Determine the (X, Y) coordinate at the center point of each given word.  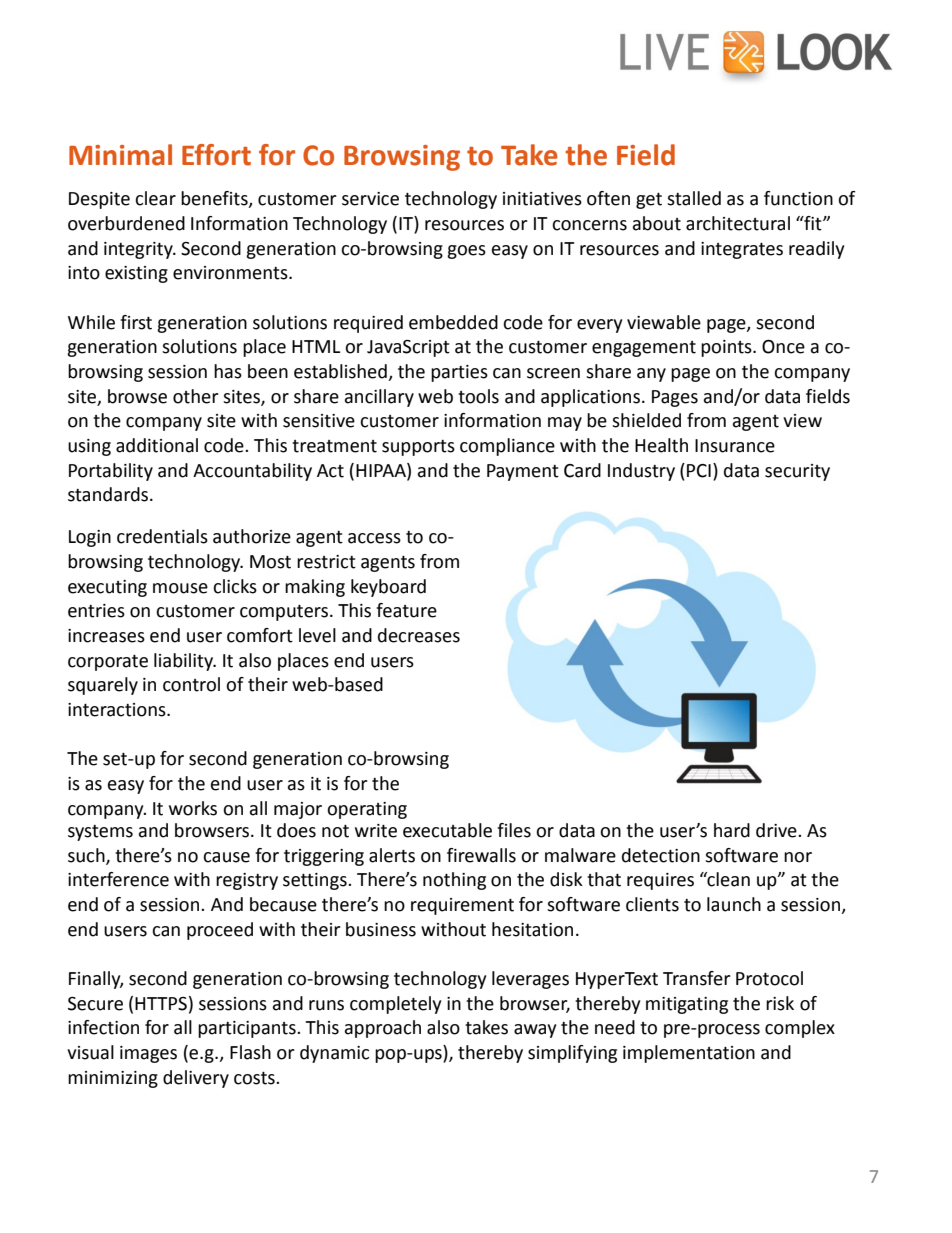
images (148, 1054)
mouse (180, 588)
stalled (694, 198)
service (370, 199)
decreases (419, 635)
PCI (699, 471)
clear (155, 198)
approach (383, 1029)
